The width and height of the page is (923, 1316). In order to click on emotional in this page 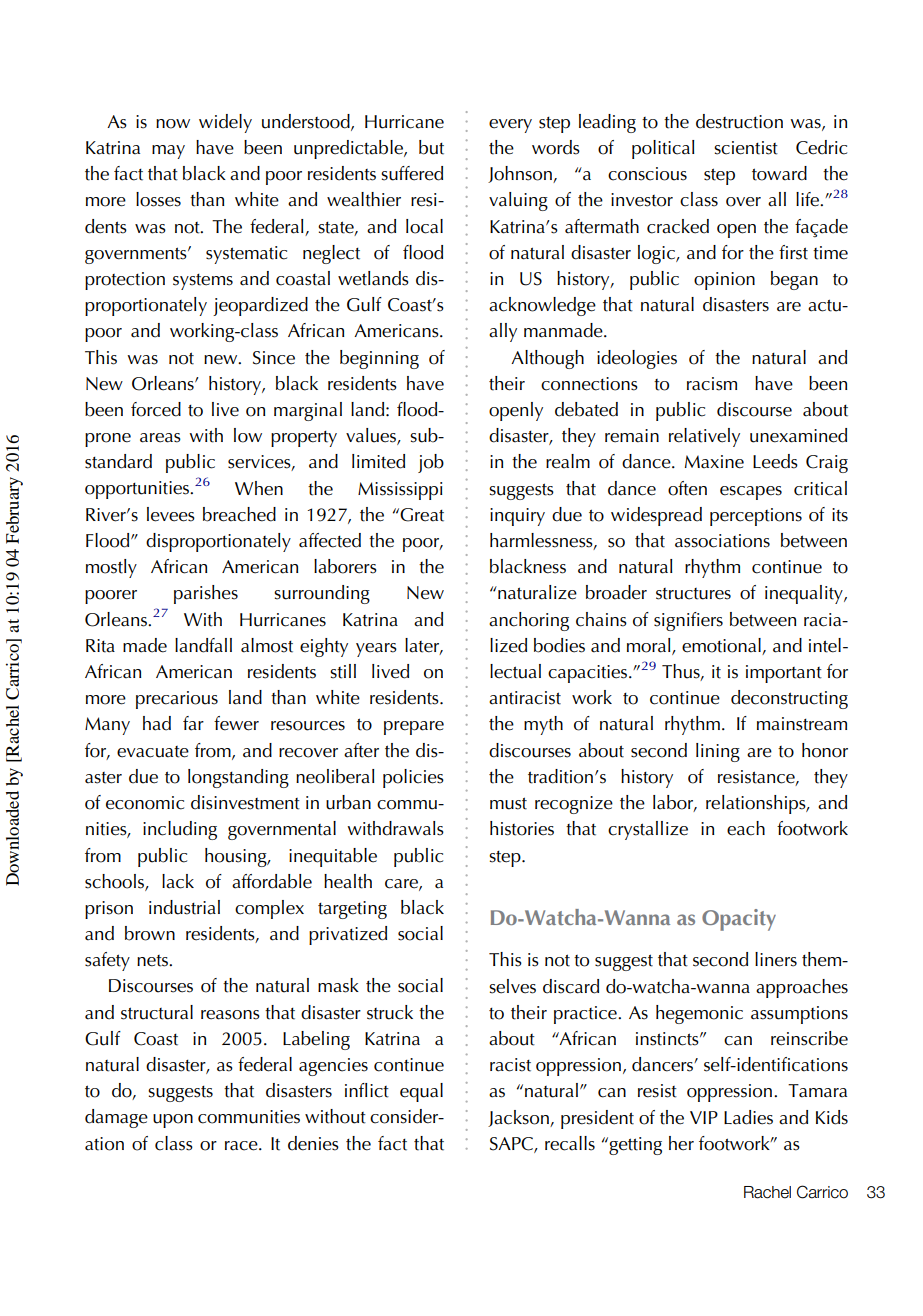, I will do `click(721, 645)`.
